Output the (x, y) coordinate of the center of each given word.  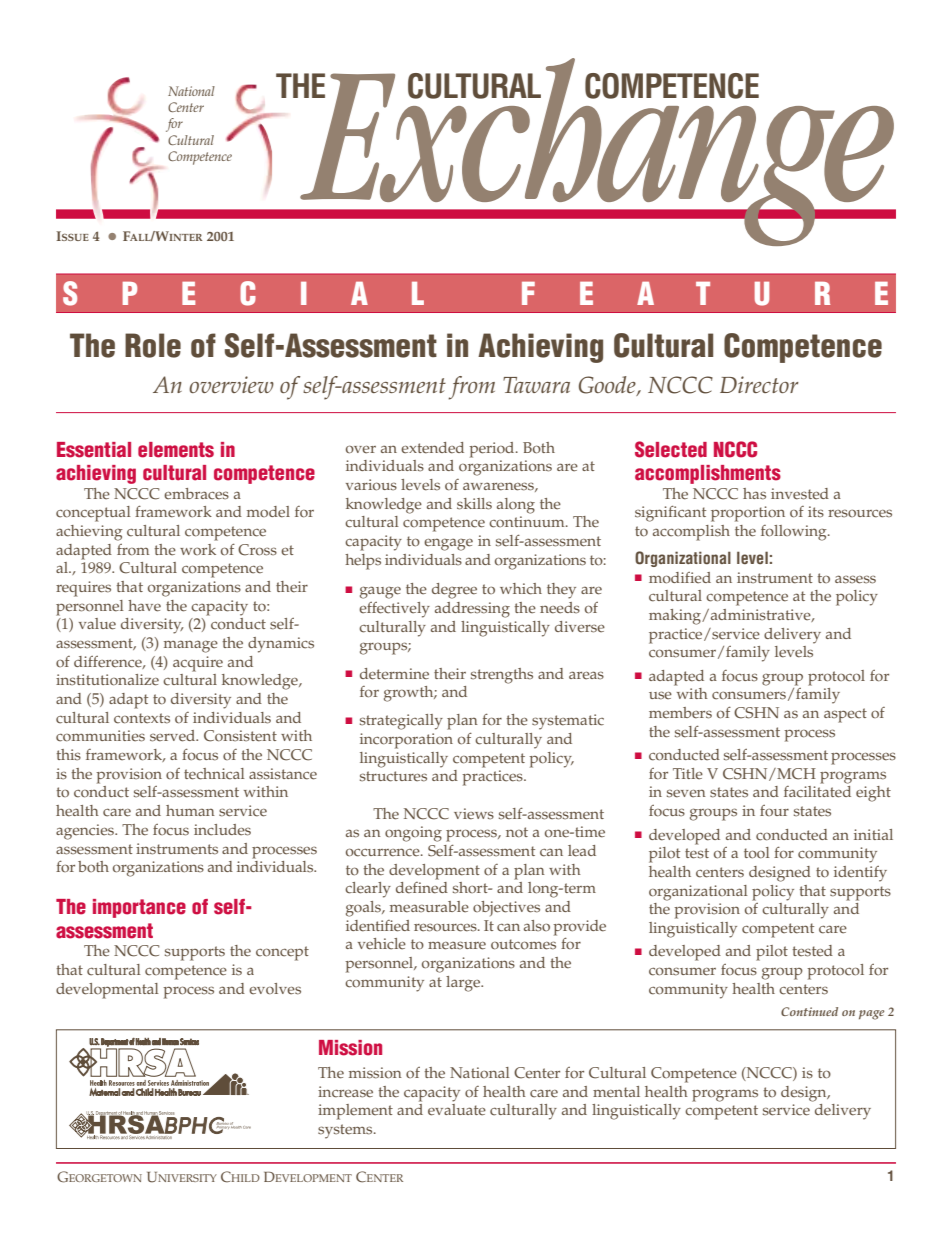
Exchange (597, 152)
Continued (809, 1011)
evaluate (457, 1110)
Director (759, 384)
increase (345, 1092)
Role (153, 345)
